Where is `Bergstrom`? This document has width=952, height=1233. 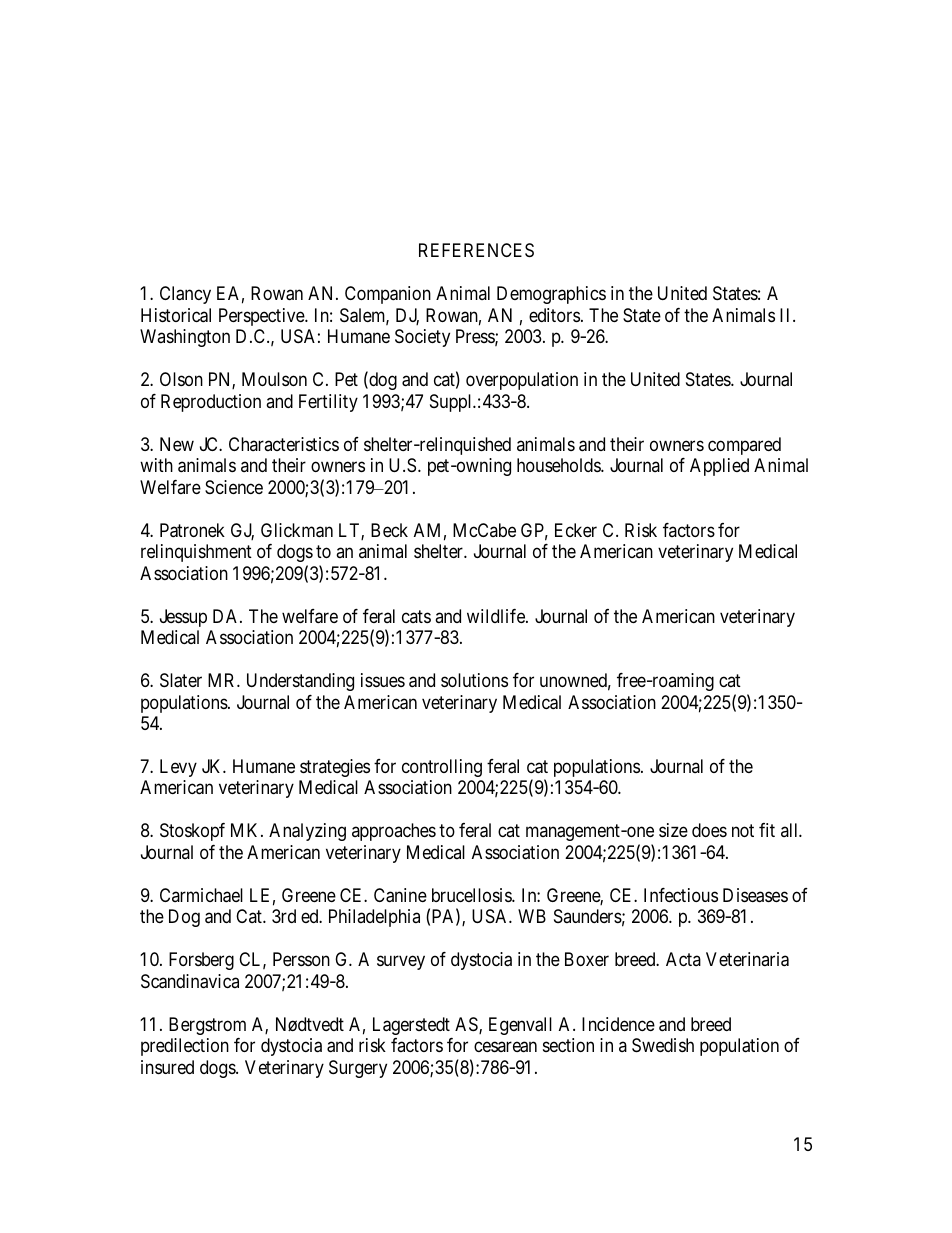
Bergstrom is located at coordinates (207, 1026).
